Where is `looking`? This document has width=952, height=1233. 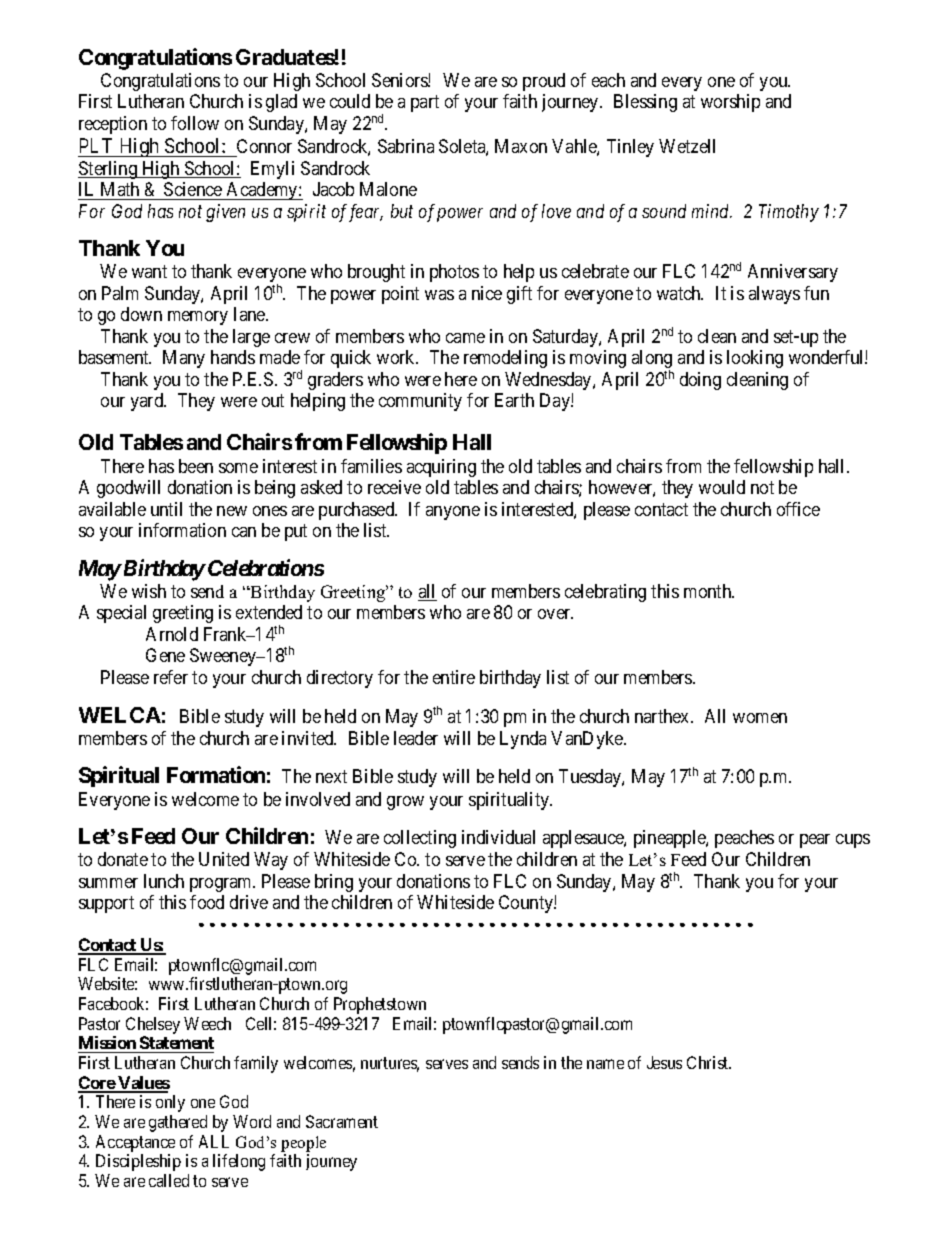 looking is located at coordinates (755, 359).
